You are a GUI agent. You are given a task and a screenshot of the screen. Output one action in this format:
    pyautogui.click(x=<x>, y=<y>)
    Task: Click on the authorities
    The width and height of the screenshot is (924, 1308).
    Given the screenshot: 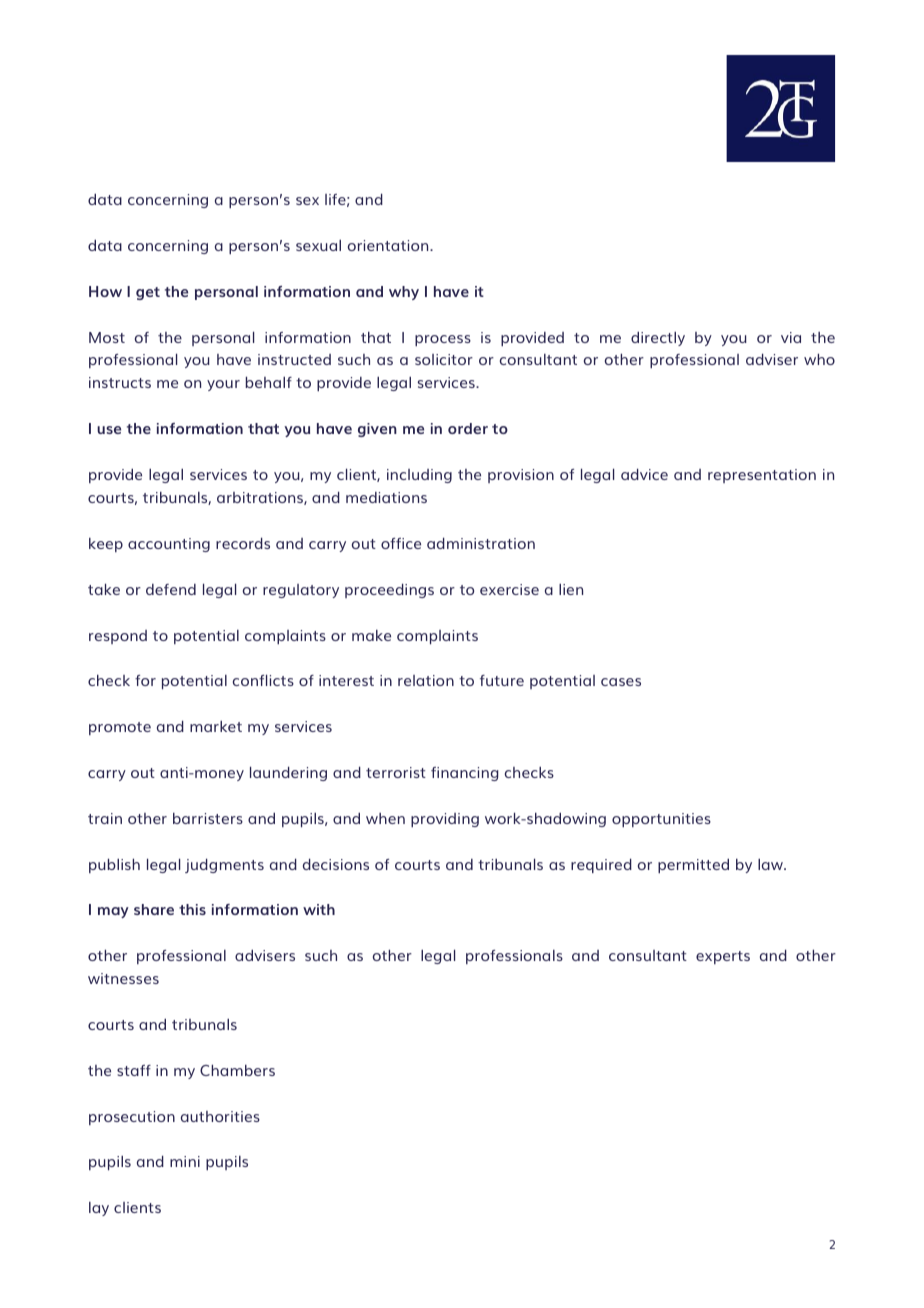 What is the action you would take?
    pyautogui.click(x=220, y=1116)
